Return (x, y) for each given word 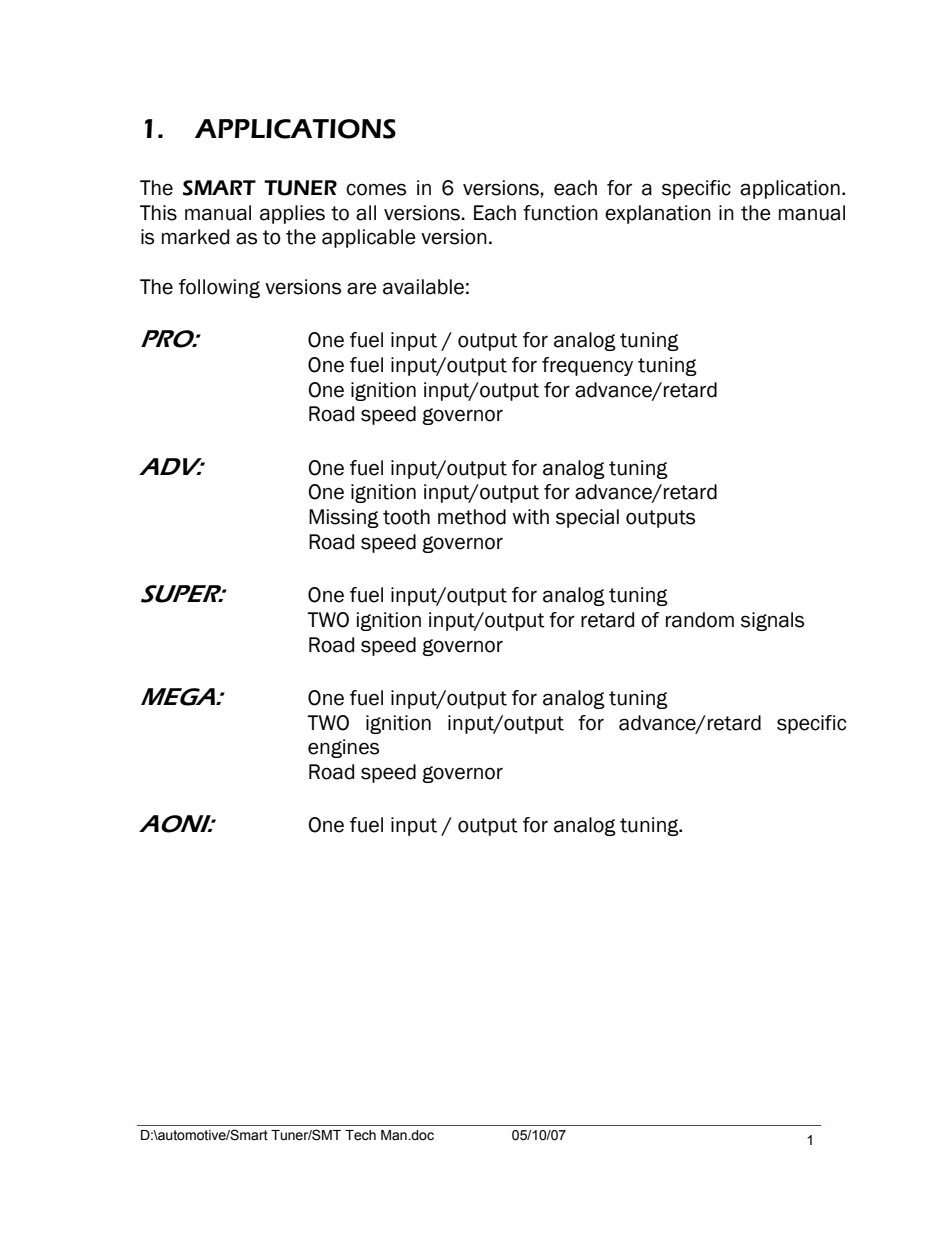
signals (772, 621)
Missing (344, 518)
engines (343, 748)
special (587, 518)
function (560, 213)
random (700, 620)
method (472, 517)
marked (195, 237)
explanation (658, 214)
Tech (360, 1135)
